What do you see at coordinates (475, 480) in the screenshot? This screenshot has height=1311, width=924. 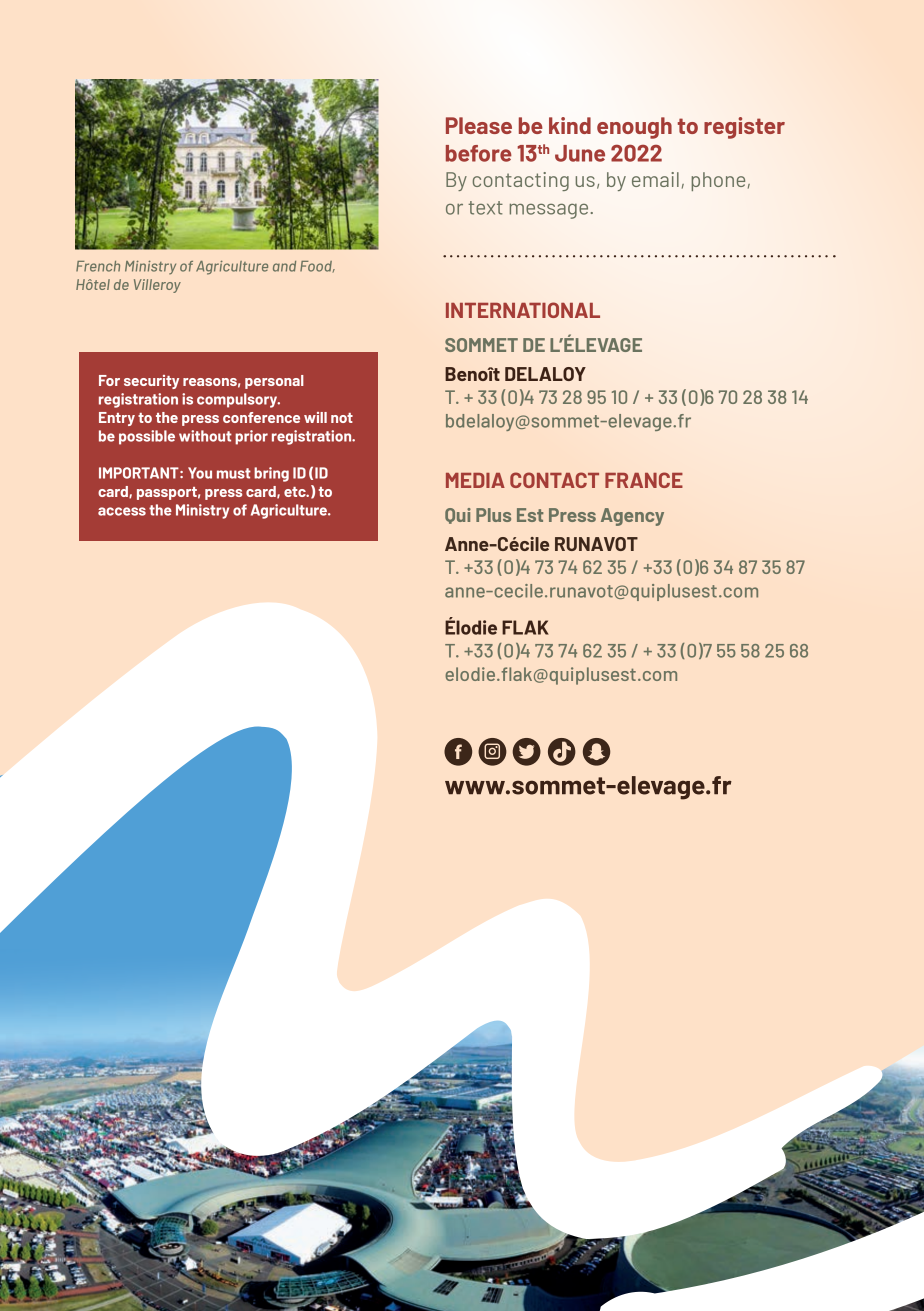 I see `MEDIA` at bounding box center [475, 480].
